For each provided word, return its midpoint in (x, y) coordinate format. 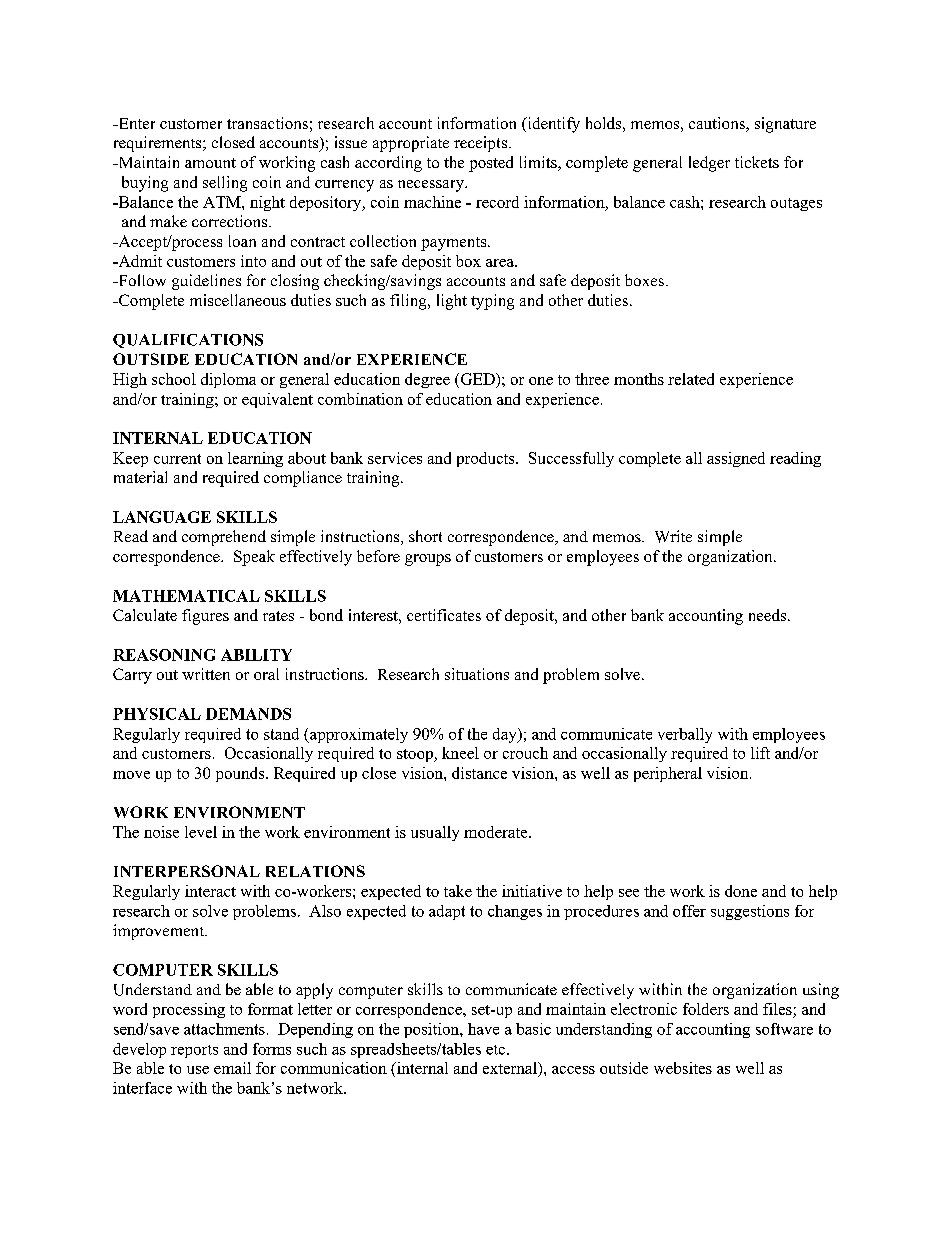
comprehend (224, 538)
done (741, 891)
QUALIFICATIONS (188, 341)
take (458, 891)
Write (673, 536)
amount (210, 163)
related (691, 379)
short (425, 536)
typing (492, 302)
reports (194, 1051)
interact (210, 891)
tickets (757, 162)
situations (477, 674)
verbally (685, 735)
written (206, 674)
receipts (480, 144)
